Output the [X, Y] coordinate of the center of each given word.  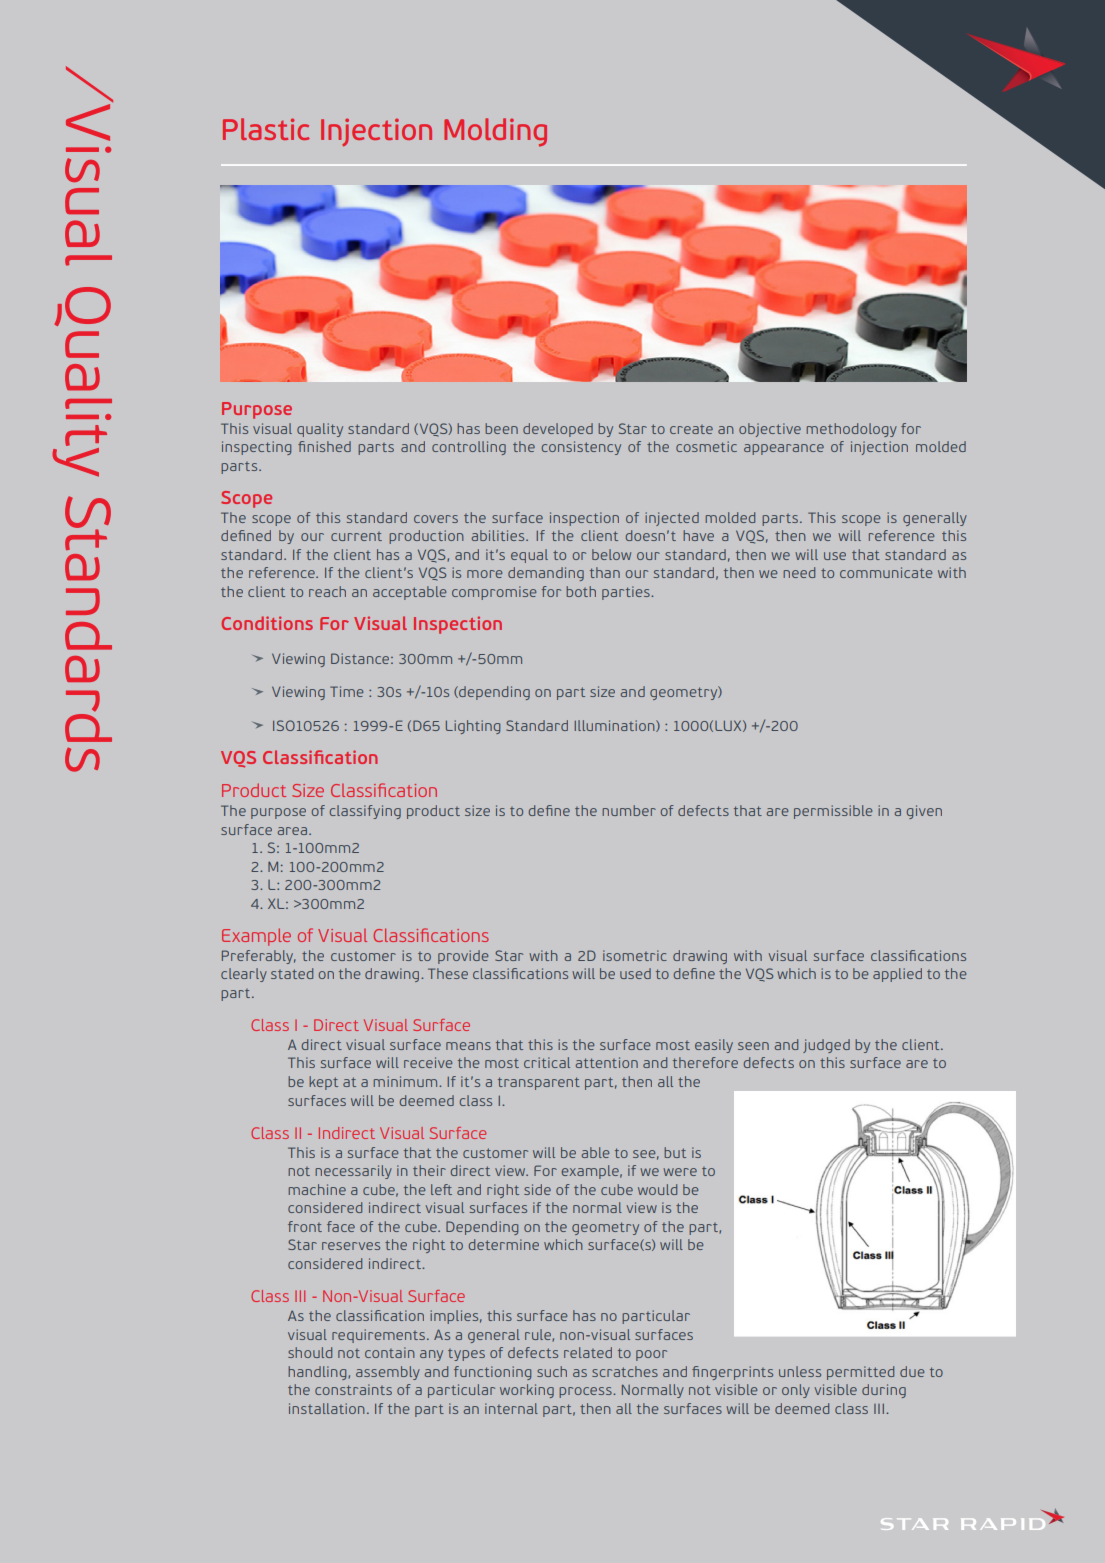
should [310, 1352]
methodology [851, 430]
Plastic [266, 129]
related [588, 1352]
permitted [860, 1373]
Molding [495, 132]
